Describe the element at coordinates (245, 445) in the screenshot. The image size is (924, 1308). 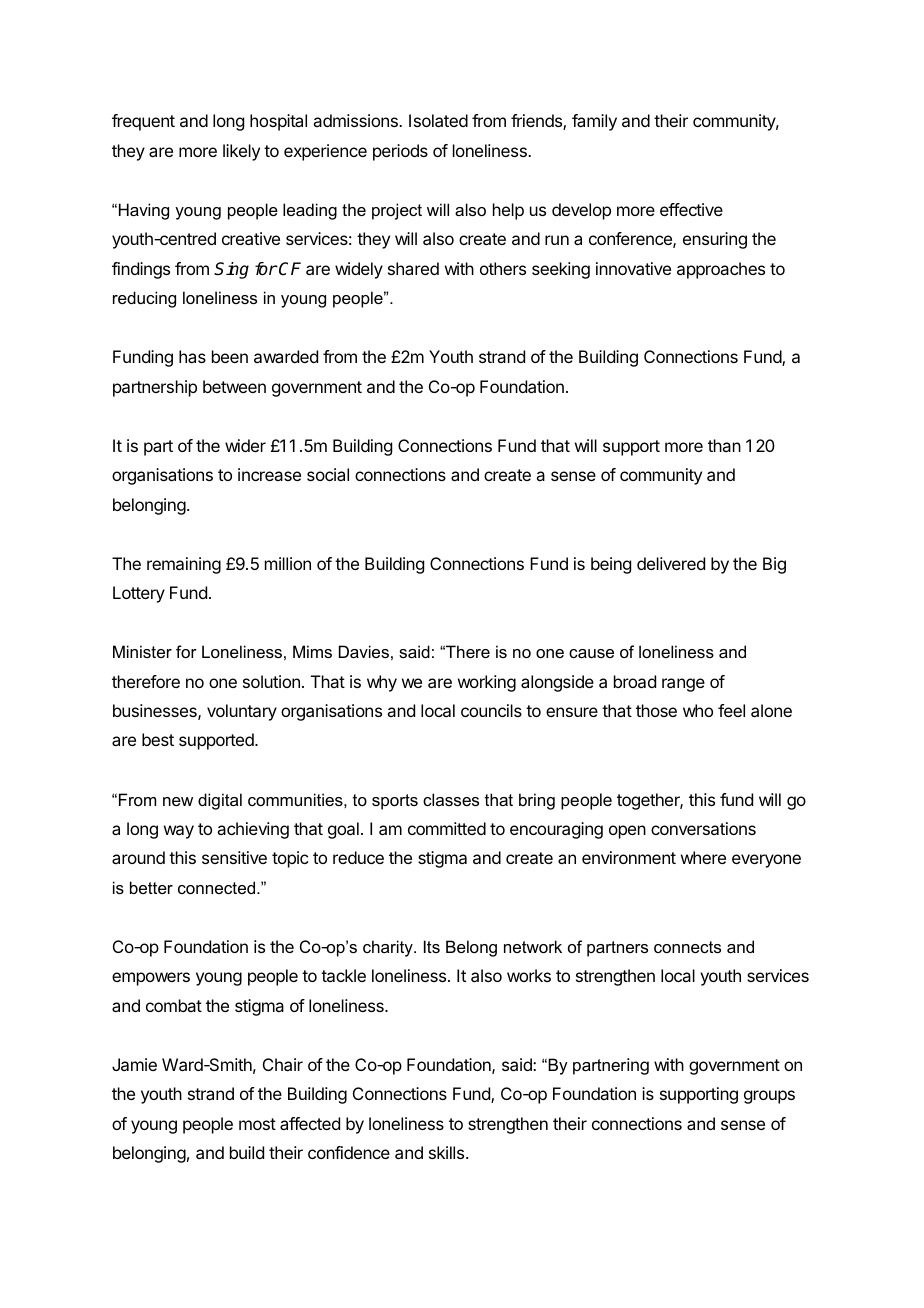
I see `wider` at that location.
